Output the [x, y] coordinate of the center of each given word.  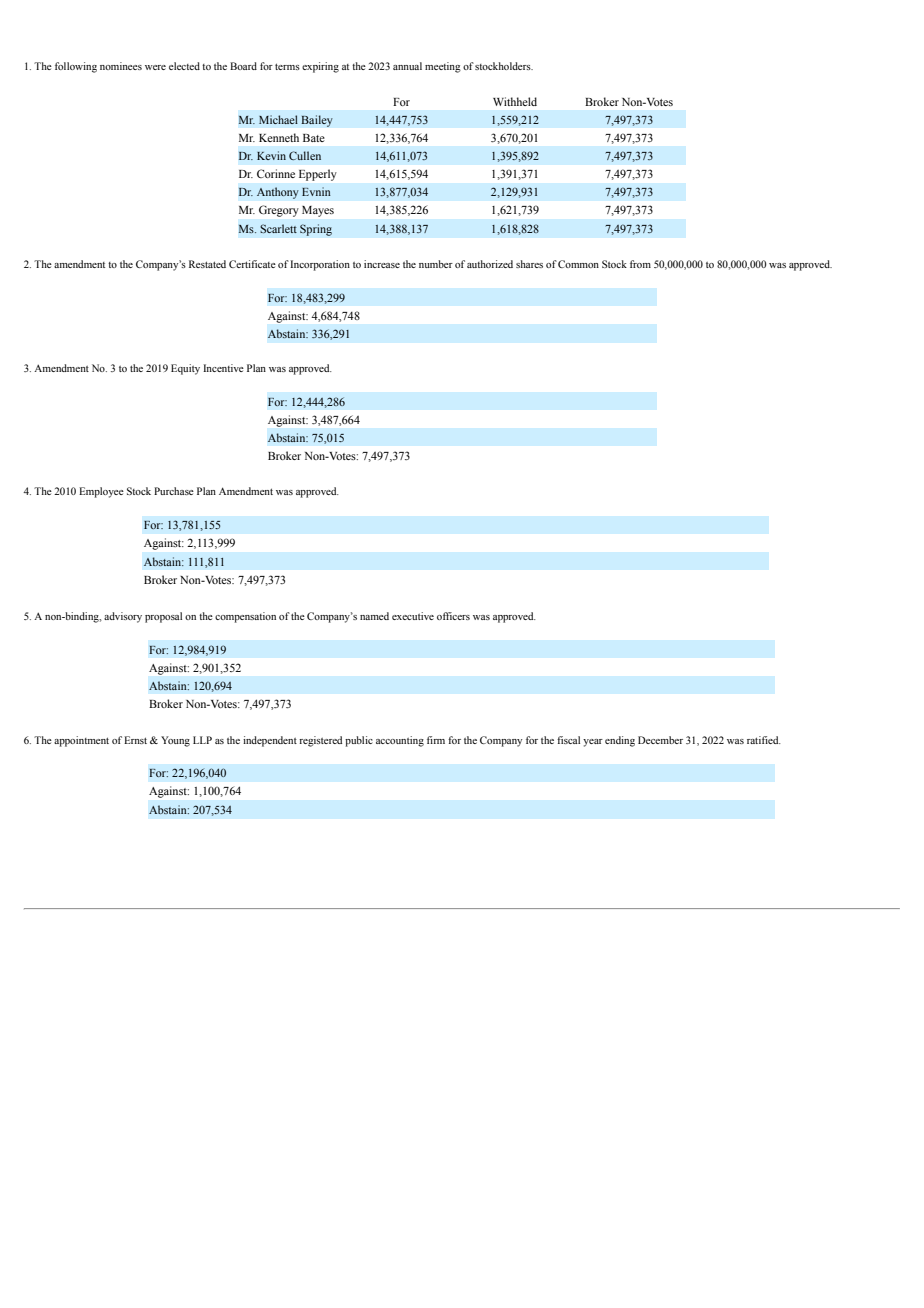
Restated [207, 264]
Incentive [223, 368]
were [155, 67]
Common [578, 264]
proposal [163, 617]
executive [413, 616]
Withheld [515, 101]
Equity [185, 369]
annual [407, 66]
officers [453, 616]
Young [175, 741]
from [640, 264]
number [436, 264]
